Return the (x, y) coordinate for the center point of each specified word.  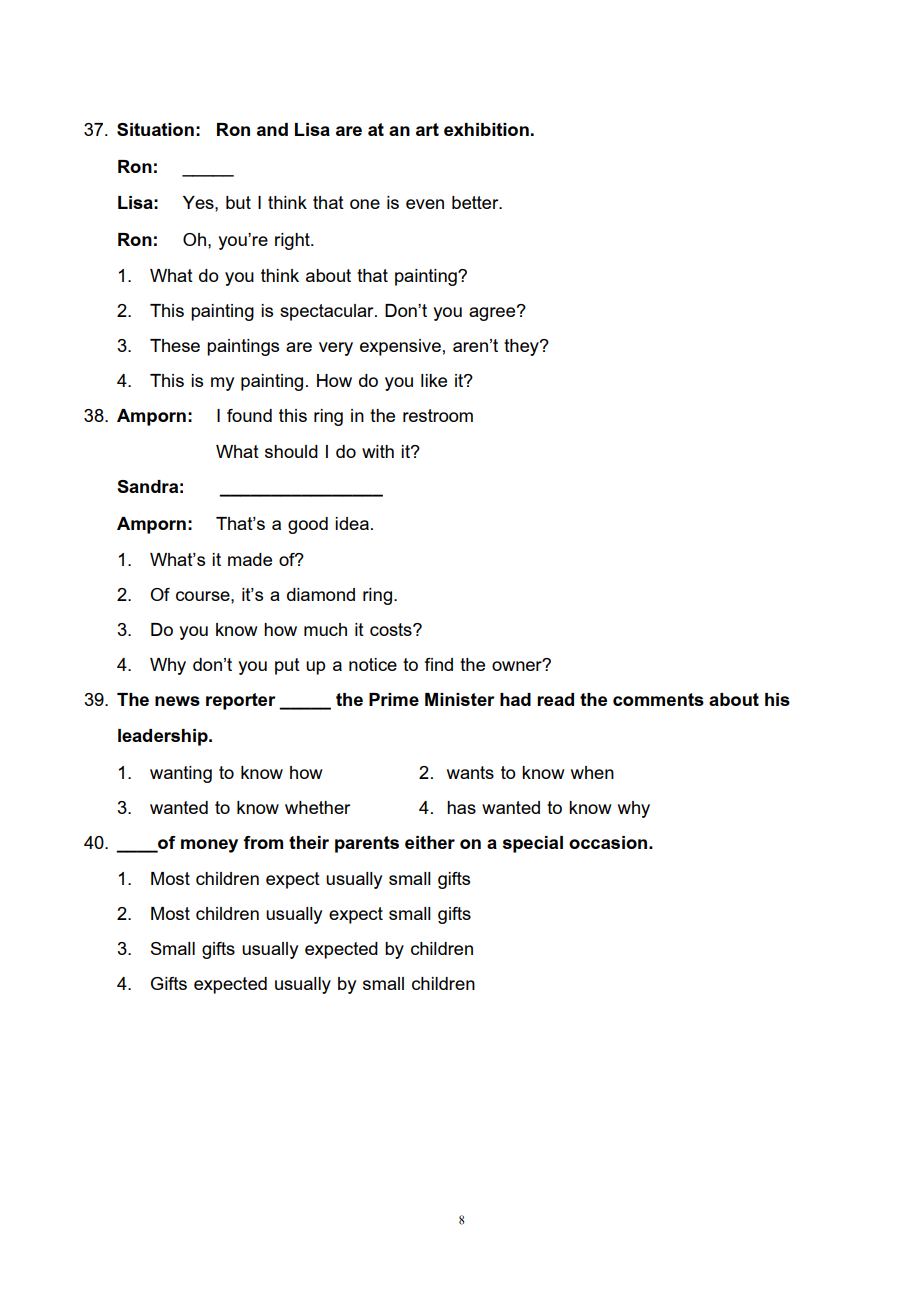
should (291, 451)
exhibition (486, 129)
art (427, 129)
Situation (155, 129)
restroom (438, 415)
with (378, 451)
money (209, 846)
